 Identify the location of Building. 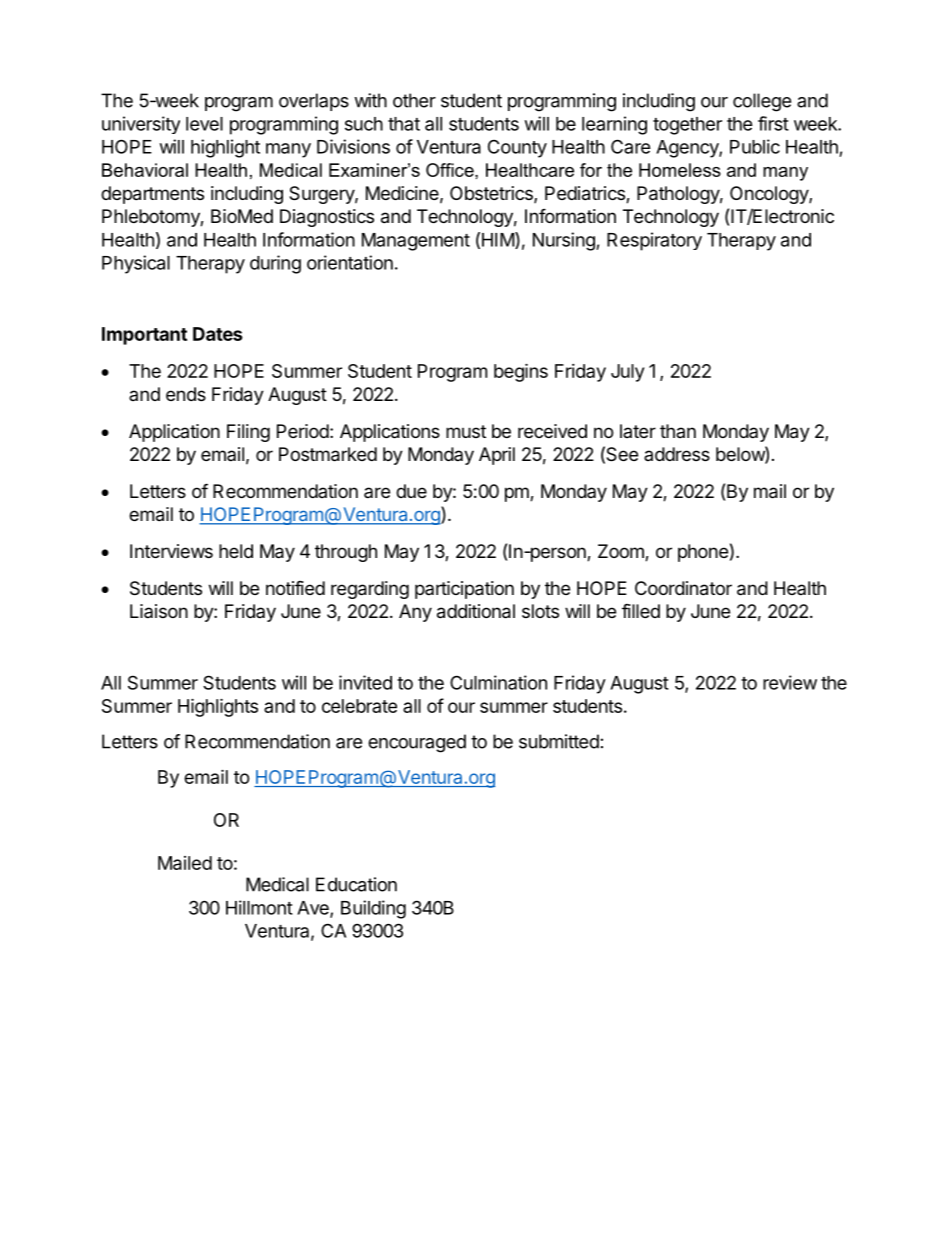
(373, 909).
